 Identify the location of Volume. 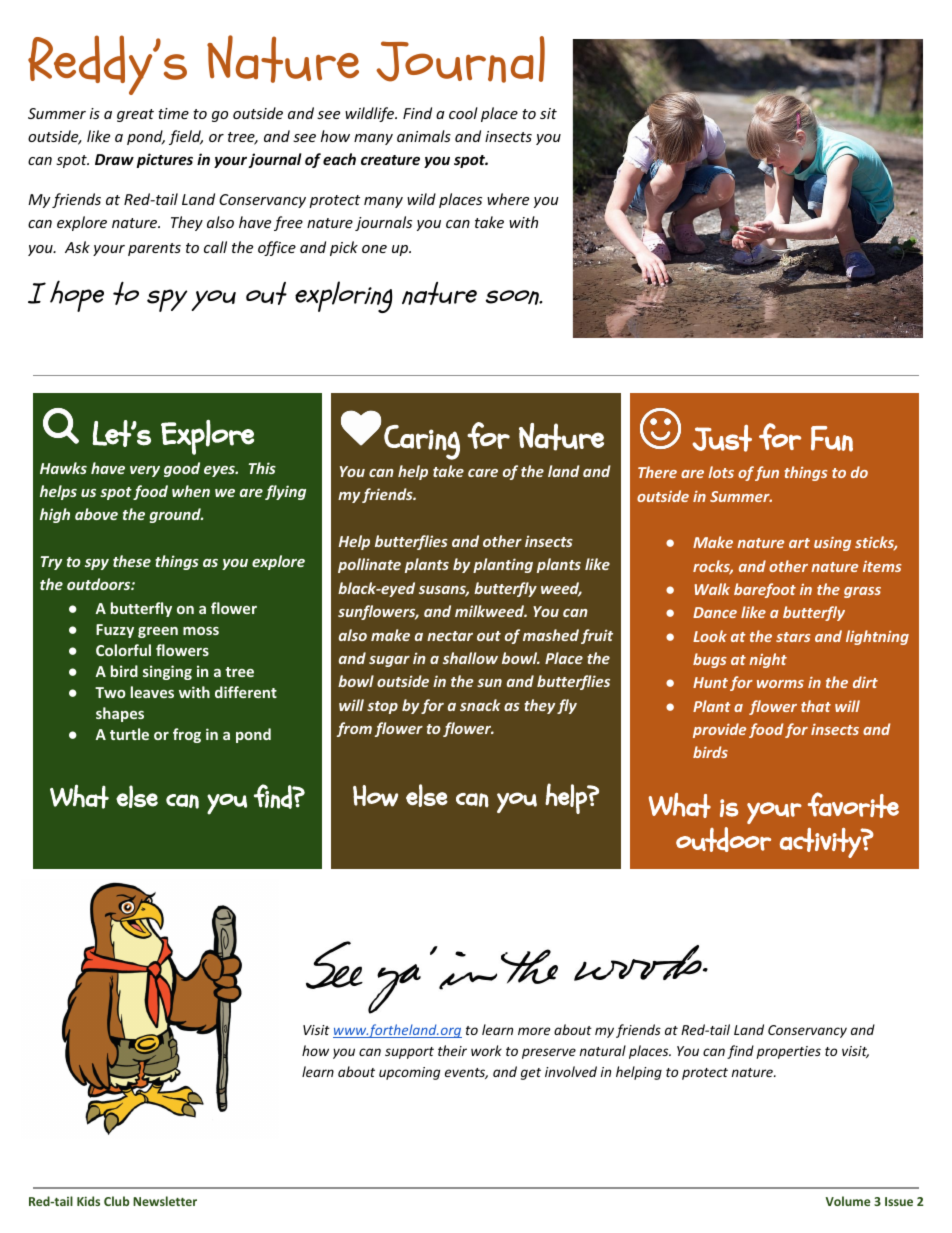
(848, 1201).
